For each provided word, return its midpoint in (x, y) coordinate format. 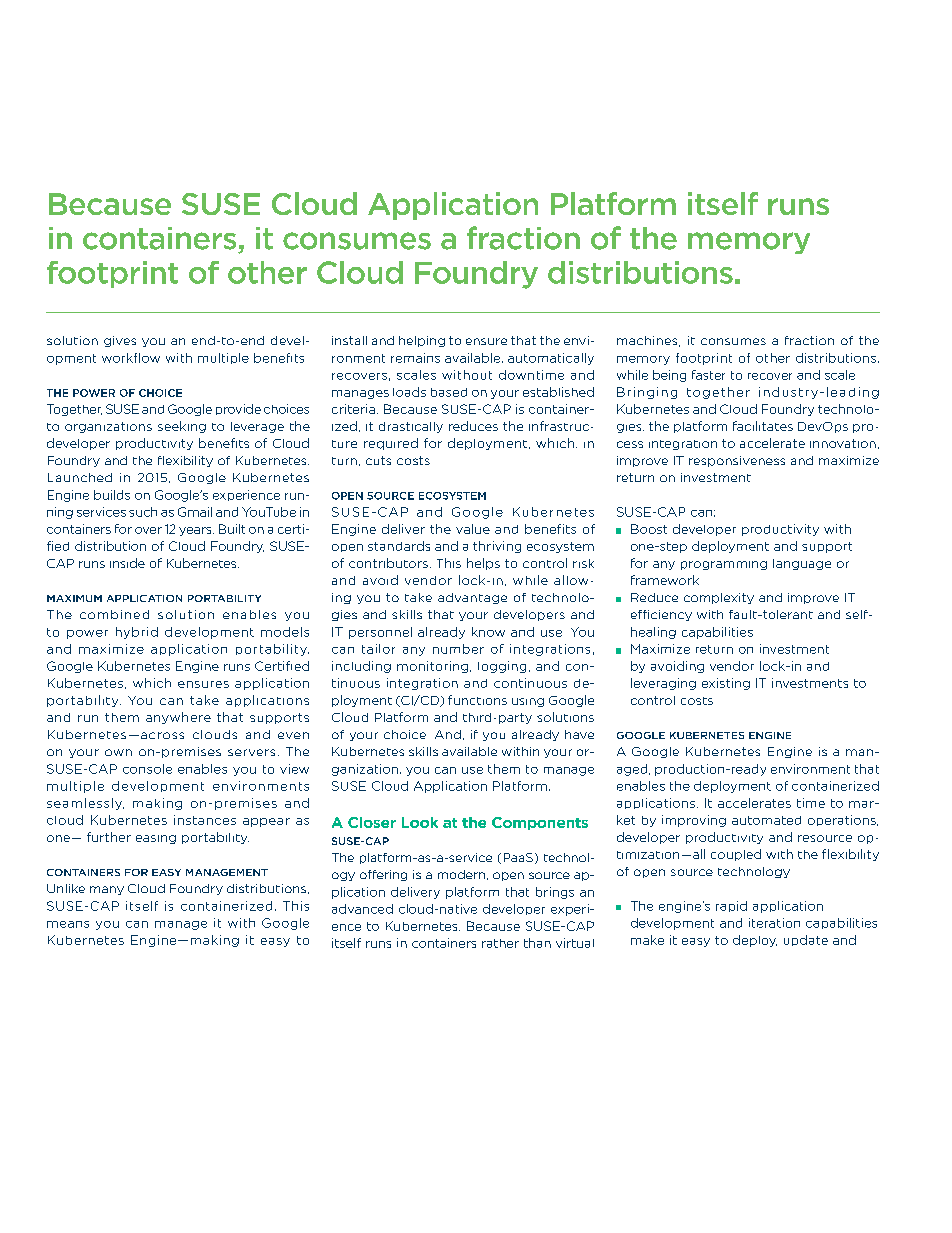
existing (726, 684)
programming (724, 565)
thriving (497, 547)
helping (422, 341)
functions (477, 700)
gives (120, 341)
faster (708, 375)
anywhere (178, 718)
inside (127, 563)
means (68, 924)
